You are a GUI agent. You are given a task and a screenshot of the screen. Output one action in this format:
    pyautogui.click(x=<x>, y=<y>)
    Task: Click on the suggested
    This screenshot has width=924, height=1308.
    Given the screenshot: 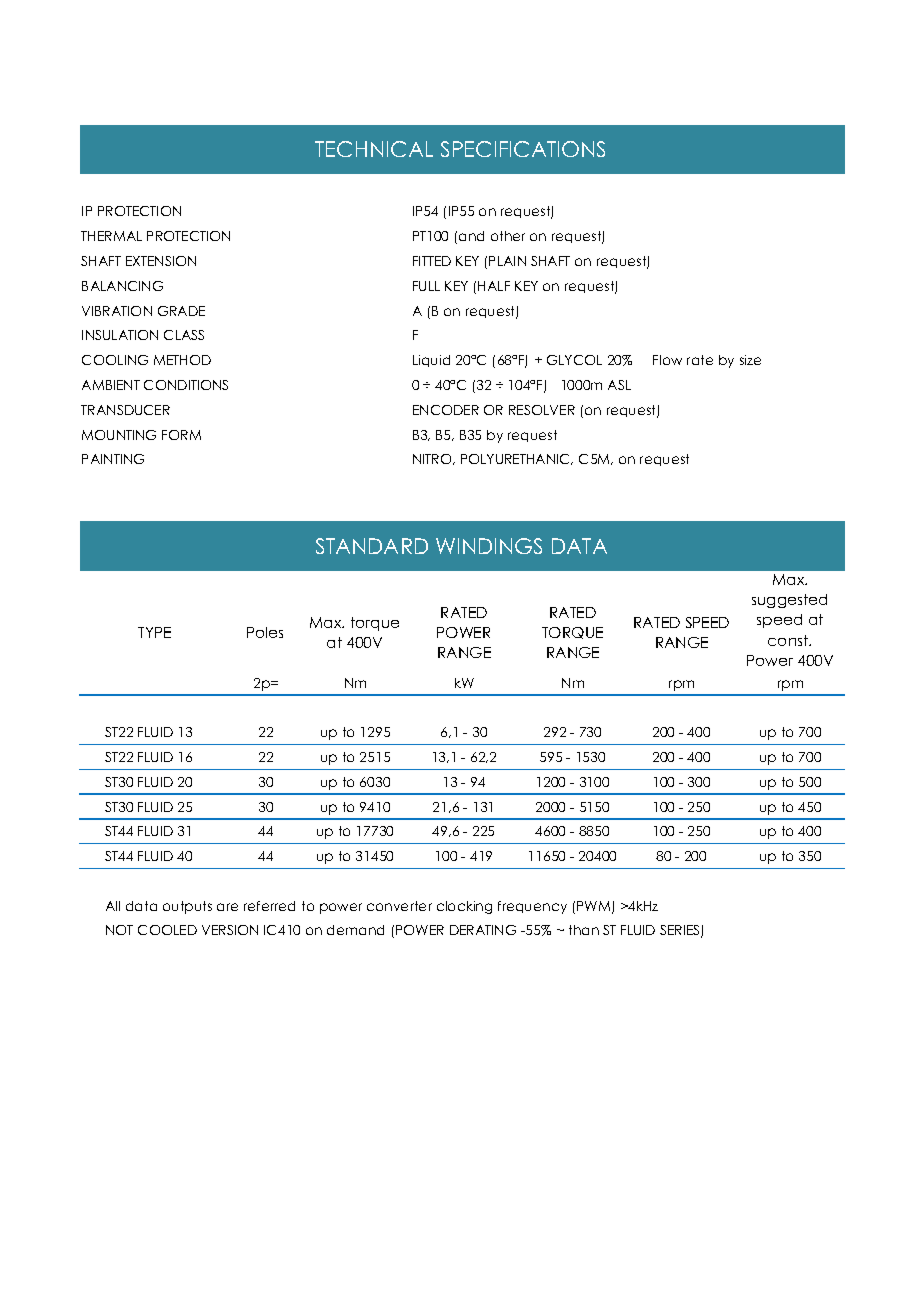 What is the action you would take?
    pyautogui.click(x=789, y=601)
